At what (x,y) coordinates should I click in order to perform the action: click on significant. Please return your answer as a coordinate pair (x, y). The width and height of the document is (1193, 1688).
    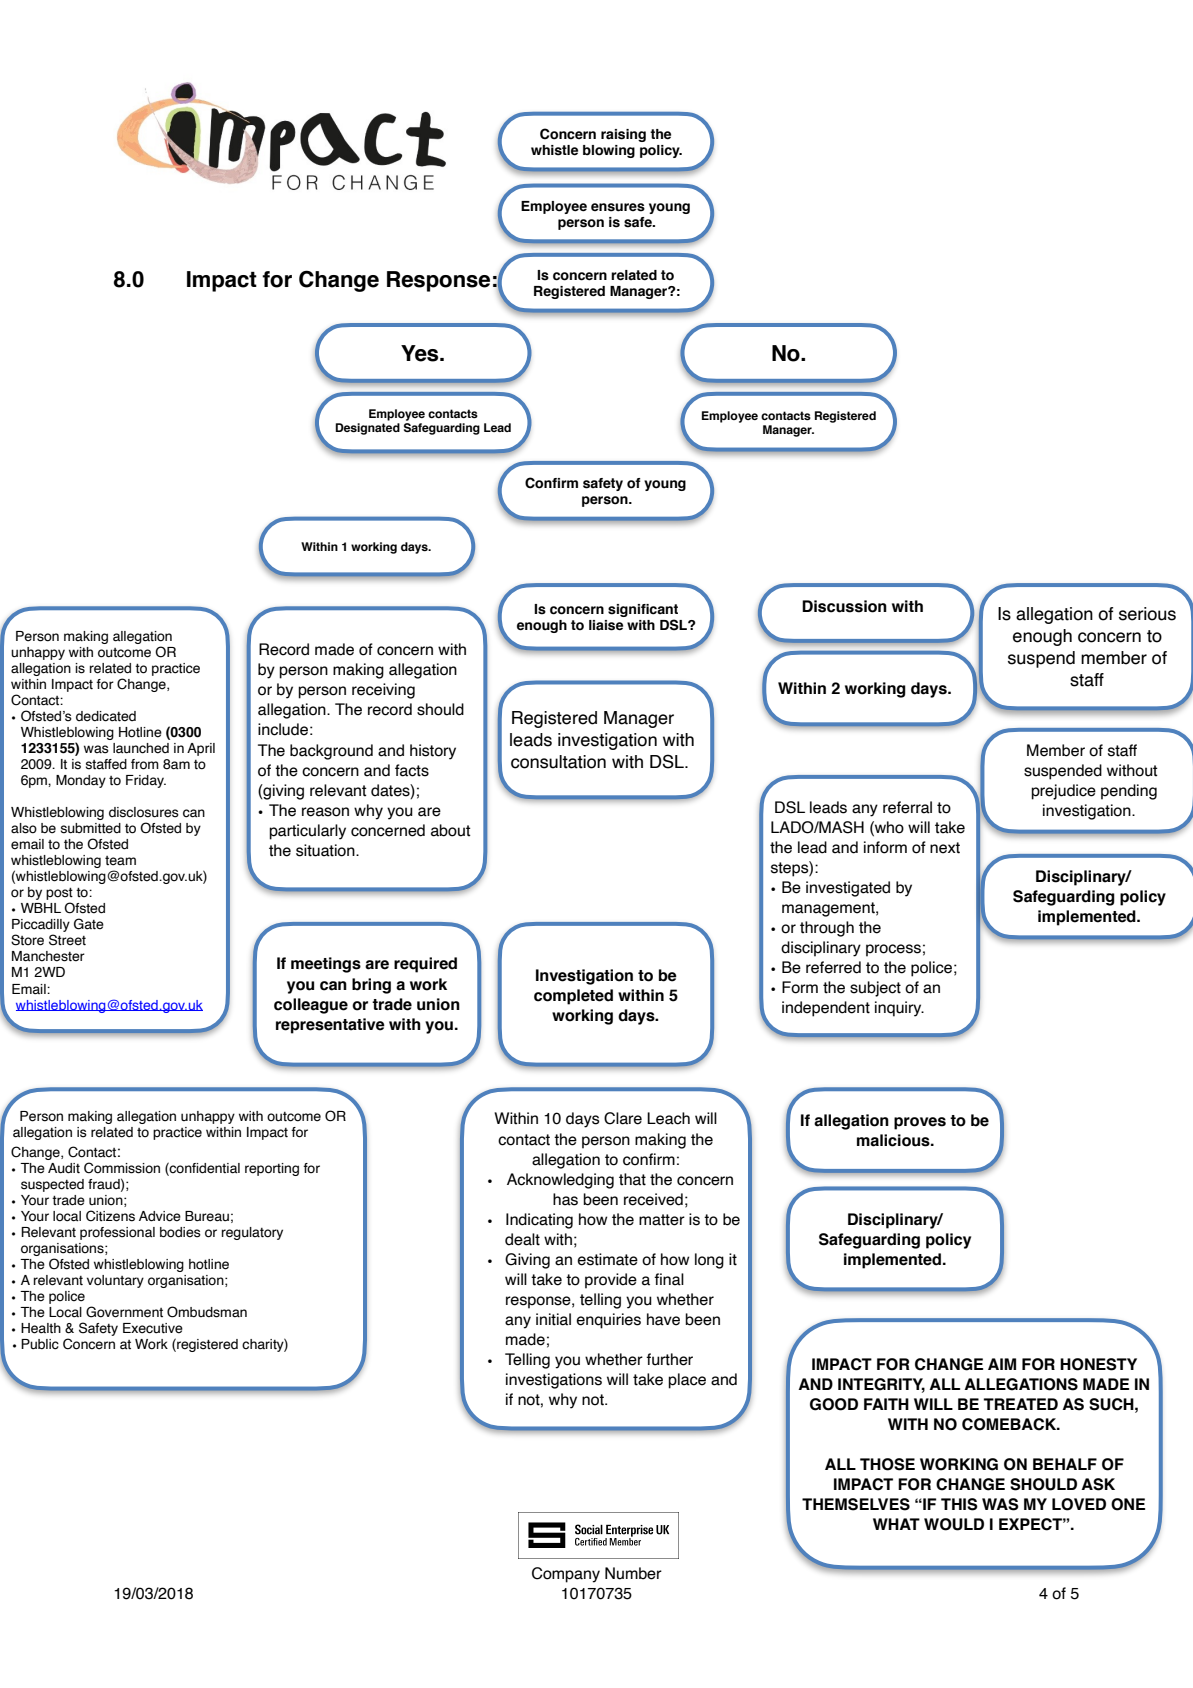
    Looking at the image, I should click on (643, 610).
